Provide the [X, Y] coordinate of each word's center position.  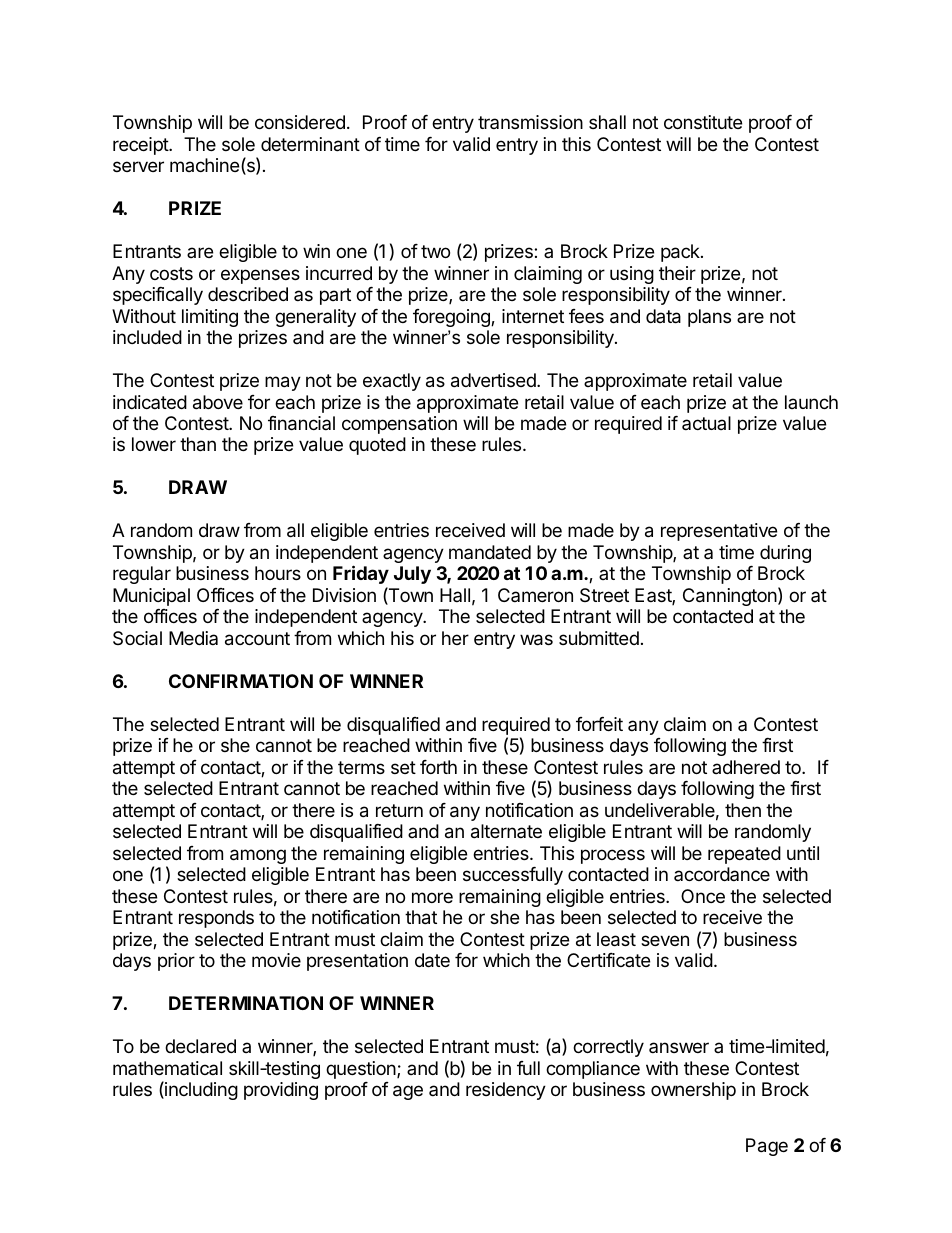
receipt [141, 146]
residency [506, 1091]
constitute [703, 122]
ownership [693, 1091]
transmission [530, 122]
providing [281, 1091]
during [785, 554]
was [536, 640]
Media [193, 638]
